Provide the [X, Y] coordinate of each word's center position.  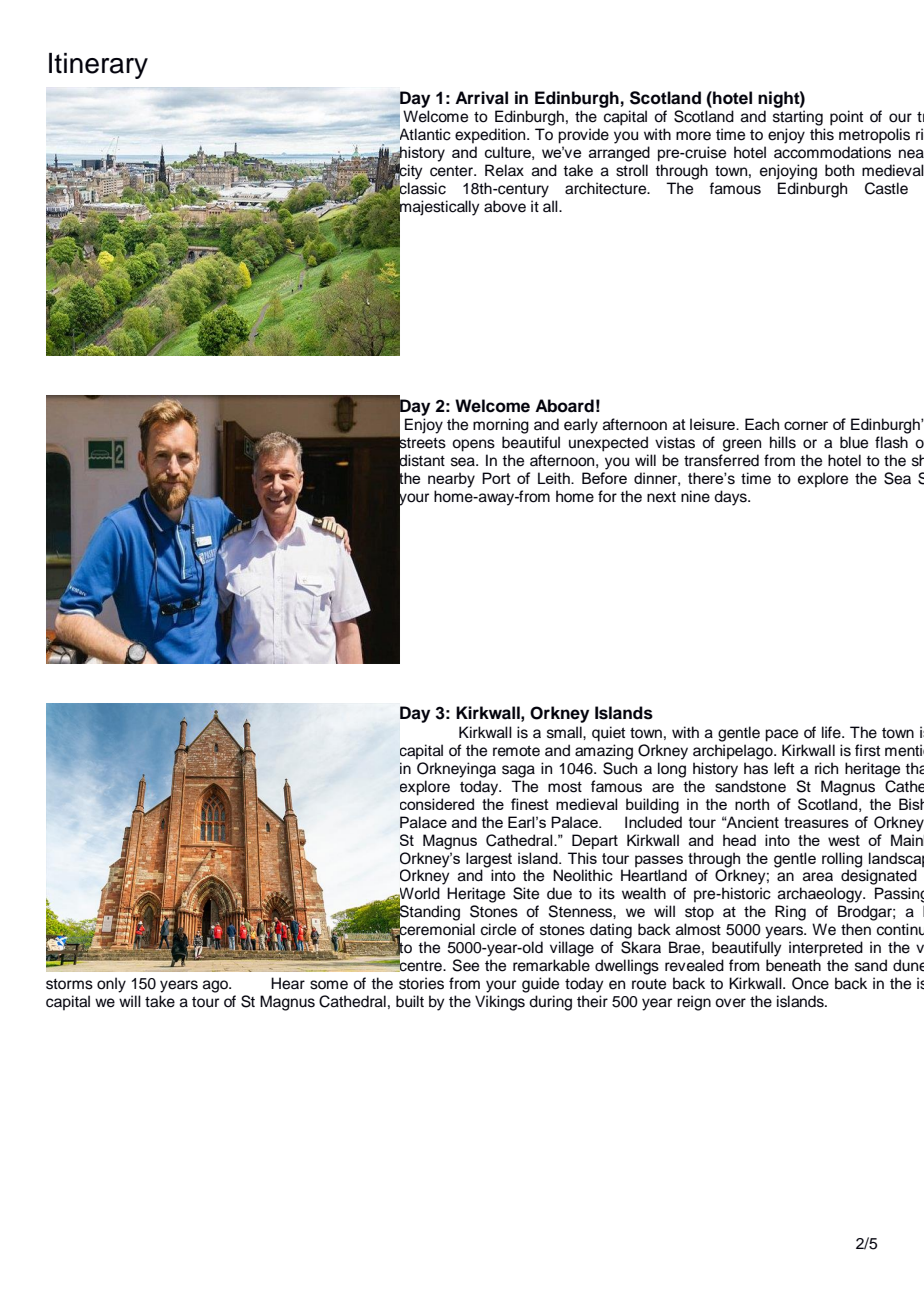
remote [516, 751]
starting [798, 118]
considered [437, 804]
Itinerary [98, 66]
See [466, 965]
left [784, 768]
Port [496, 478]
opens [473, 445]
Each [762, 424]
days [731, 498]
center [453, 171]
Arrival [481, 98]
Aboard [564, 406]
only [111, 985]
